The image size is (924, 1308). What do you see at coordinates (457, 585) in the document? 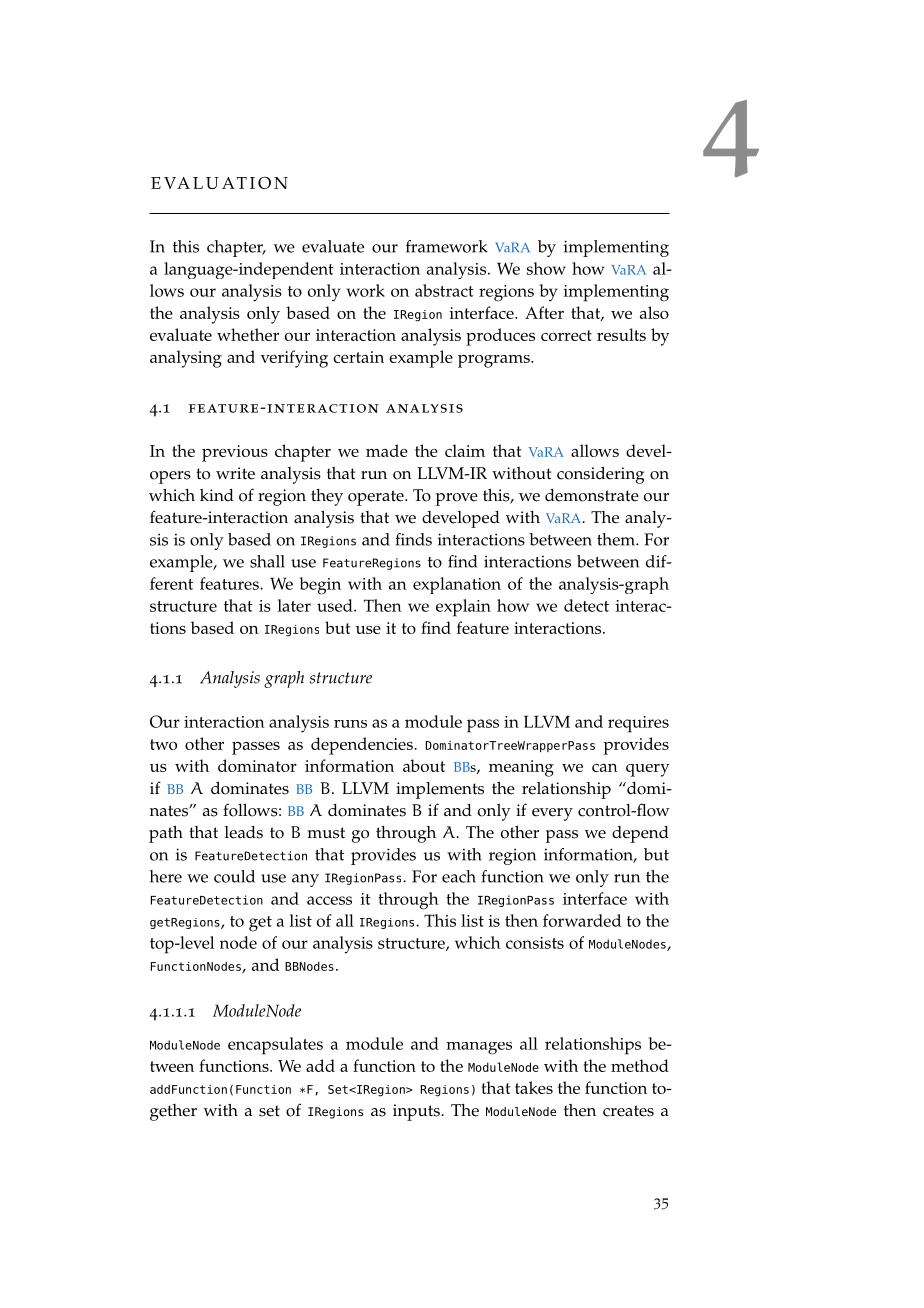
I see `explanation` at bounding box center [457, 585].
